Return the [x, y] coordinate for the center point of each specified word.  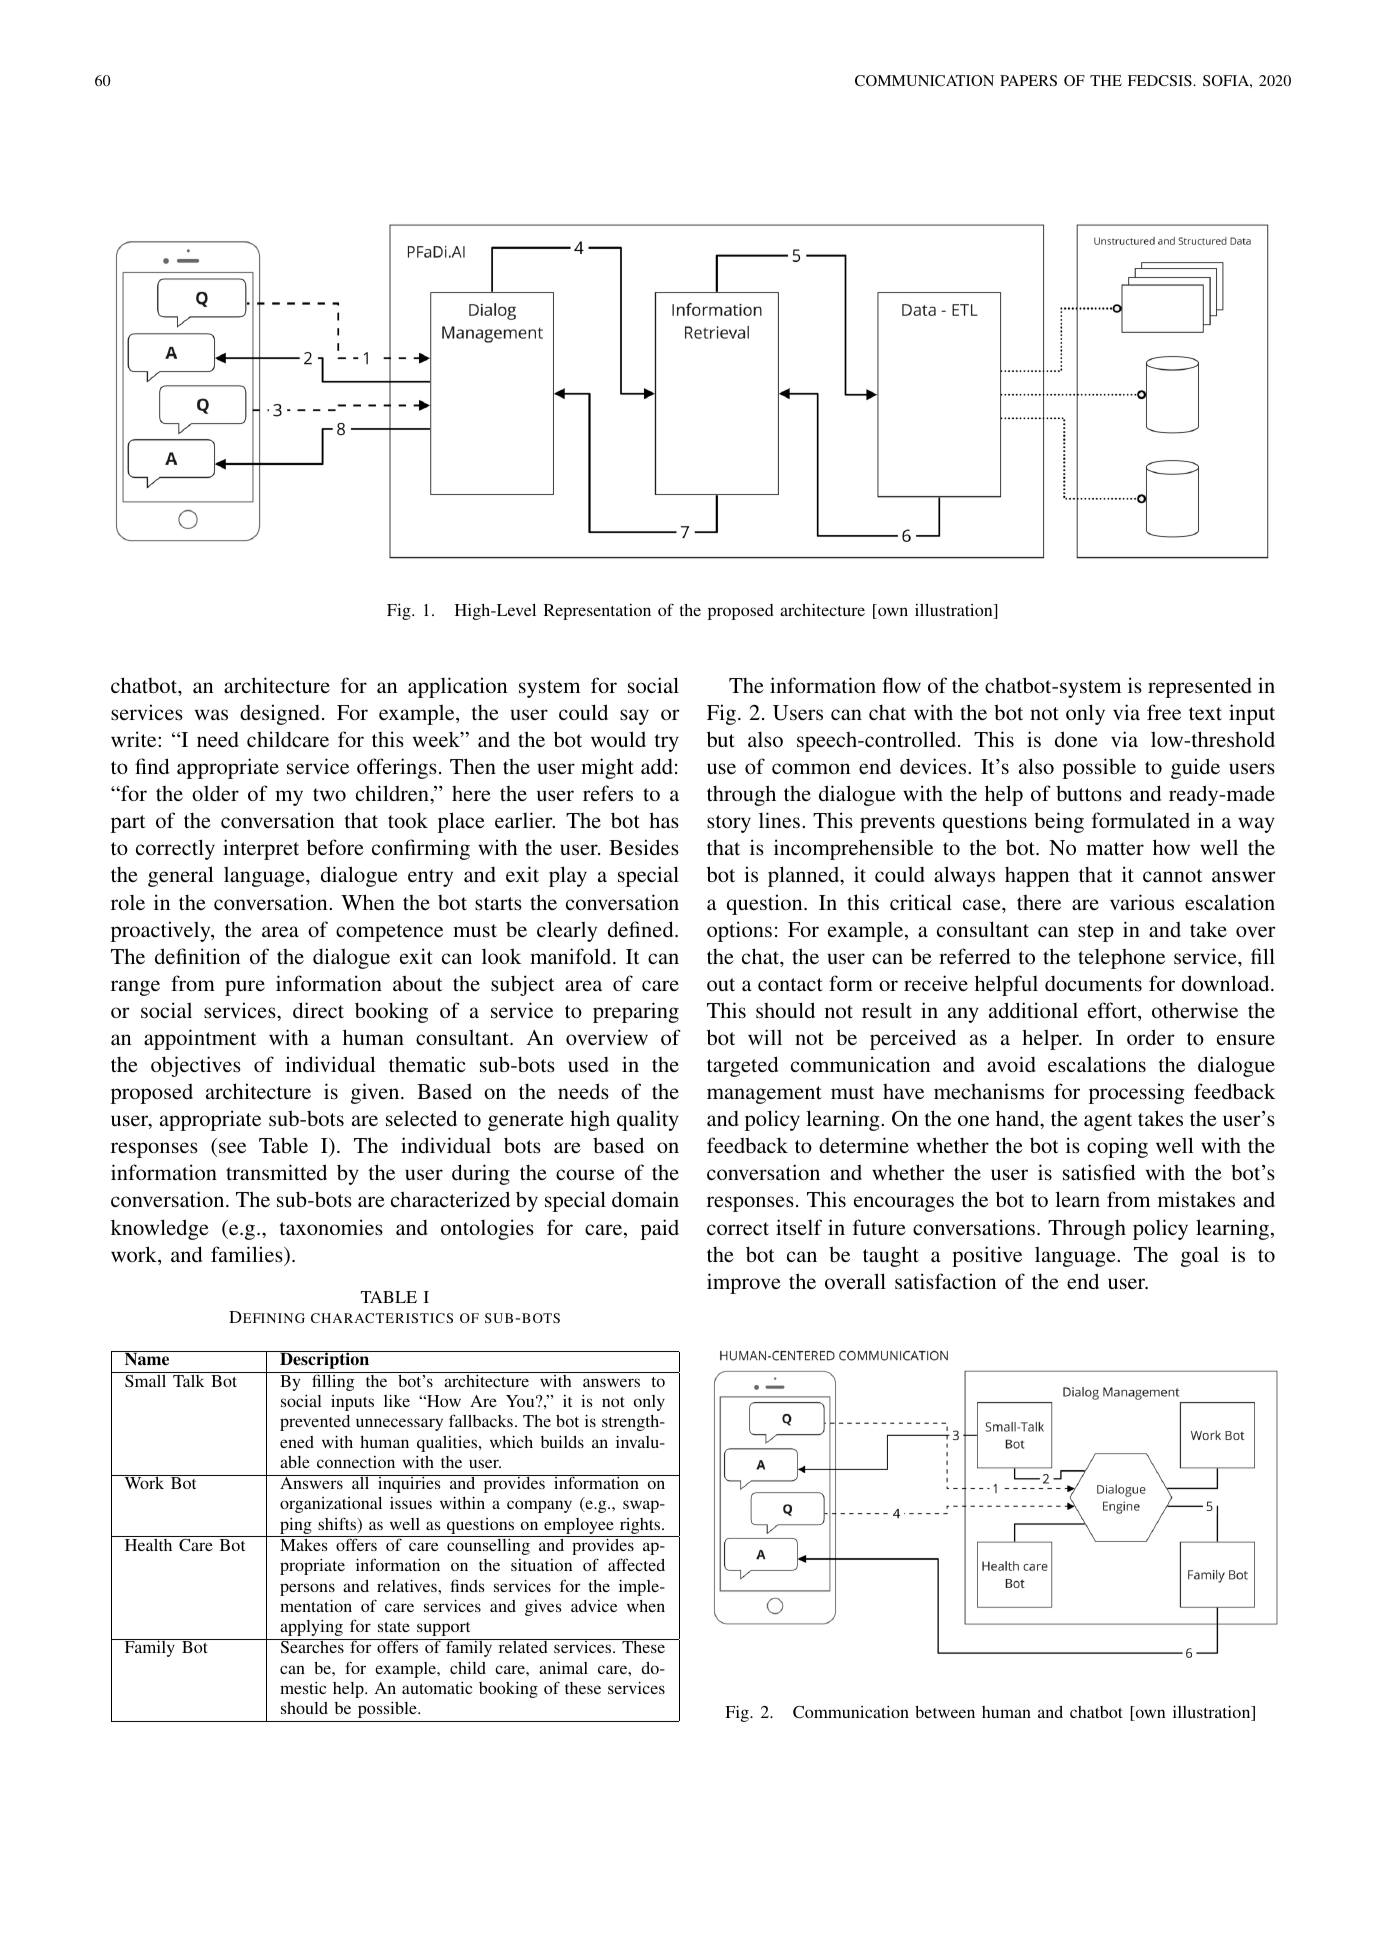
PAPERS [1028, 80]
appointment [200, 1039]
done [1076, 739]
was [211, 714]
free [1164, 712]
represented [1200, 688]
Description [325, 1360]
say [634, 717]
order [1150, 1037]
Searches [312, 1646]
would [618, 739]
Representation [597, 612]
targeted [742, 1066]
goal [1200, 1256]
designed [281, 714]
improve [744, 1283]
